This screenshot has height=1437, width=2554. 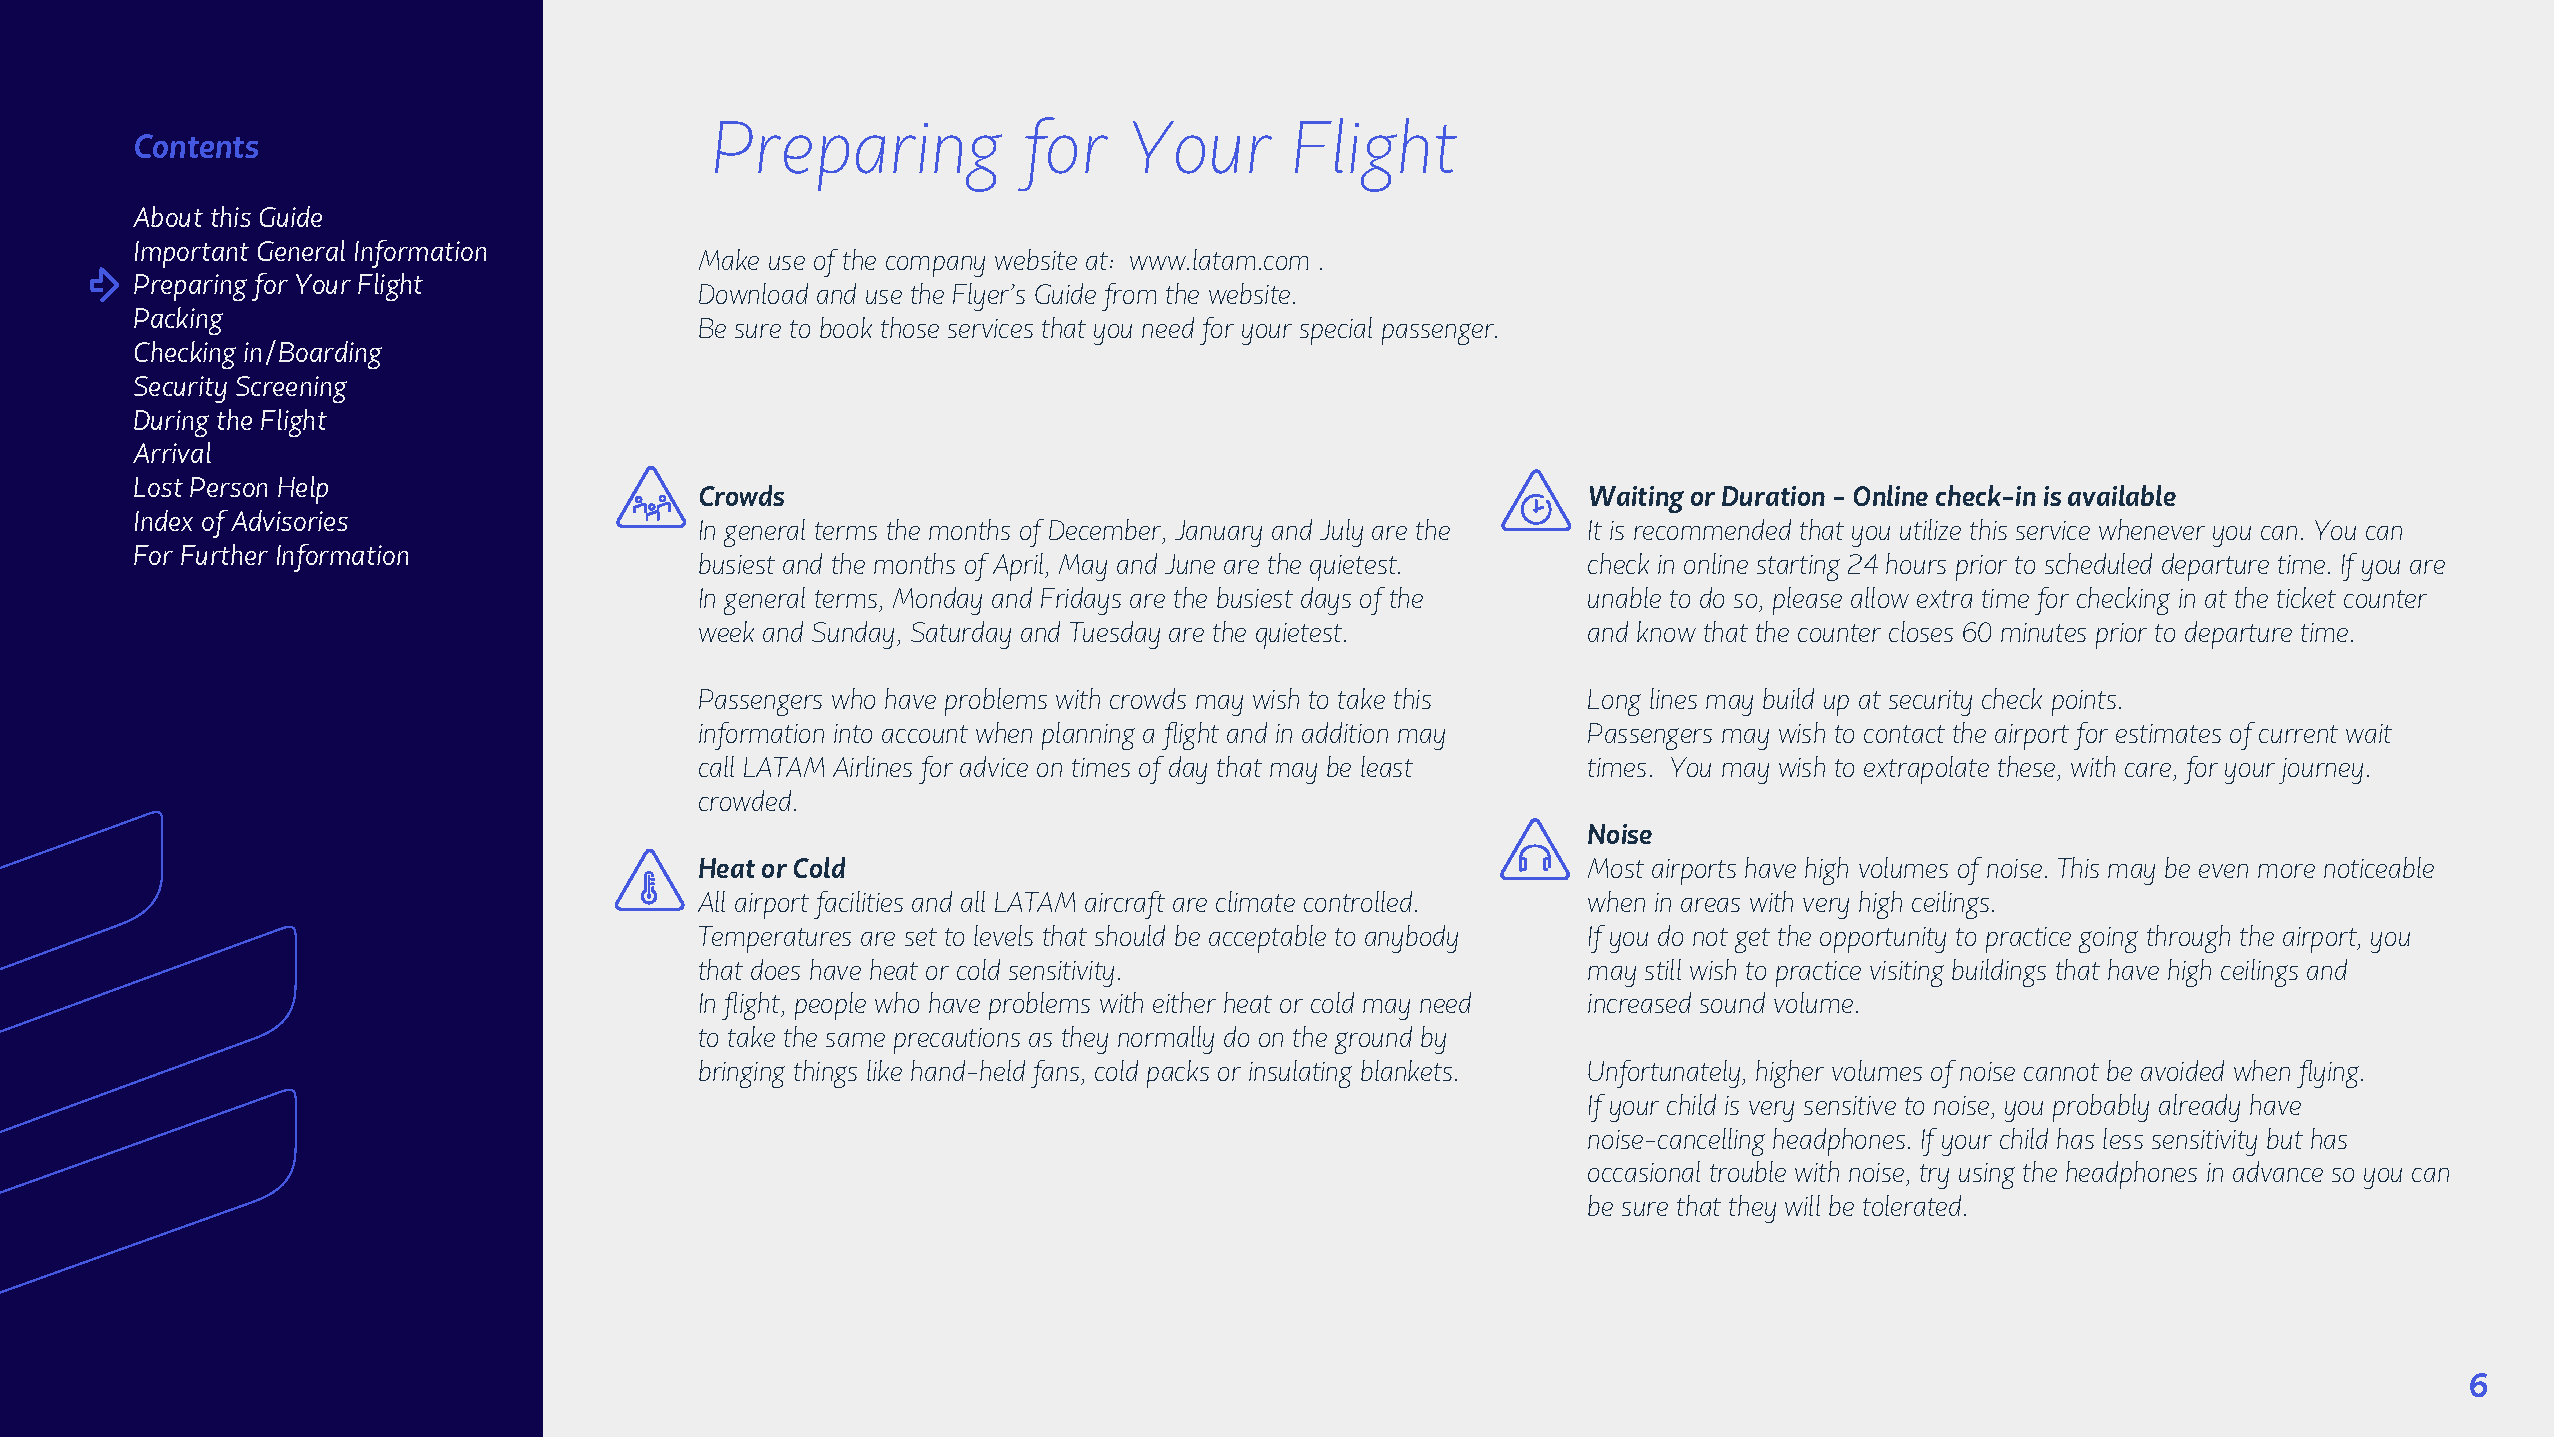 What do you see at coordinates (935, 266) in the screenshot?
I see `company` at bounding box center [935, 266].
